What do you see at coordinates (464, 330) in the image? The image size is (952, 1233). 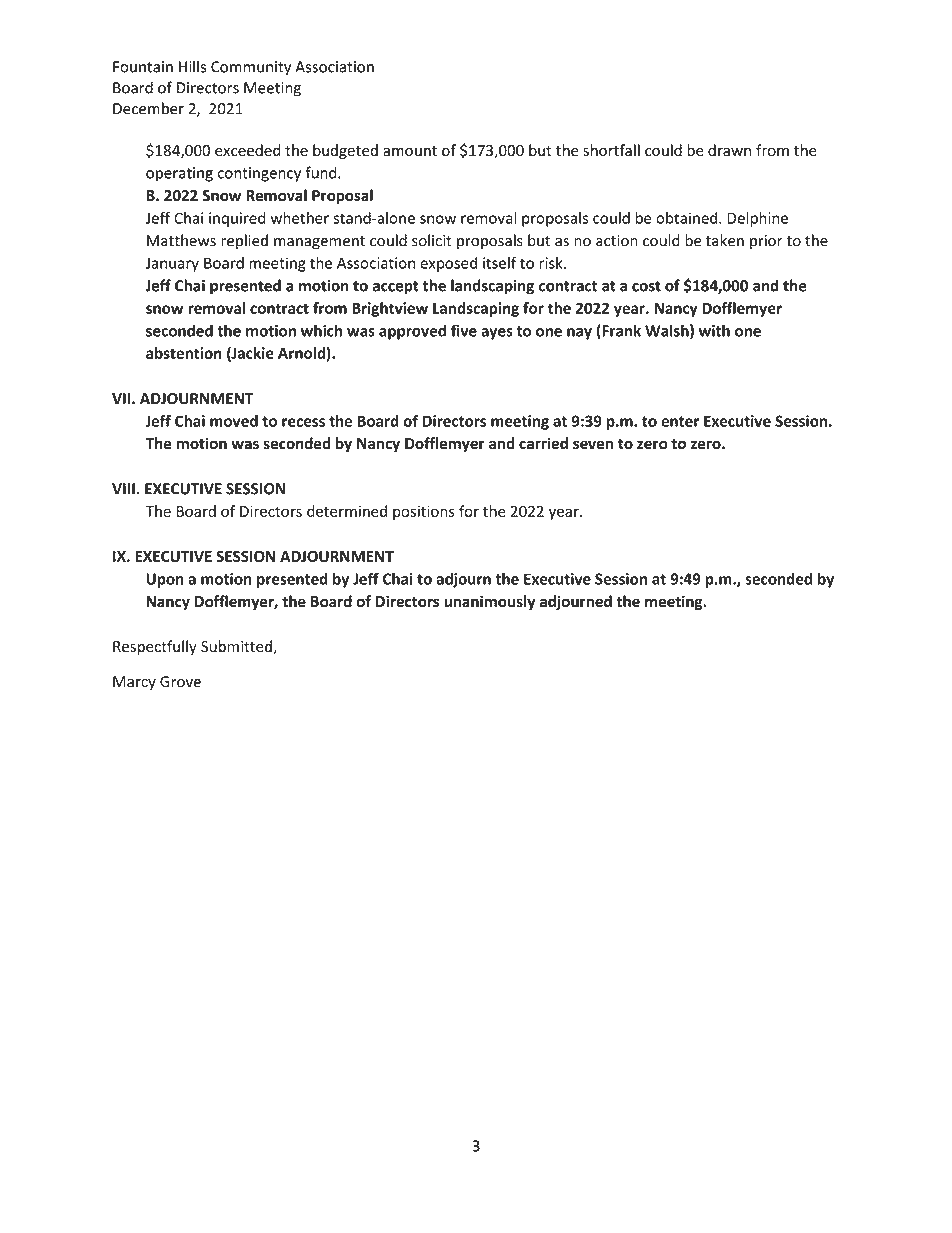 I see `five` at bounding box center [464, 330].
